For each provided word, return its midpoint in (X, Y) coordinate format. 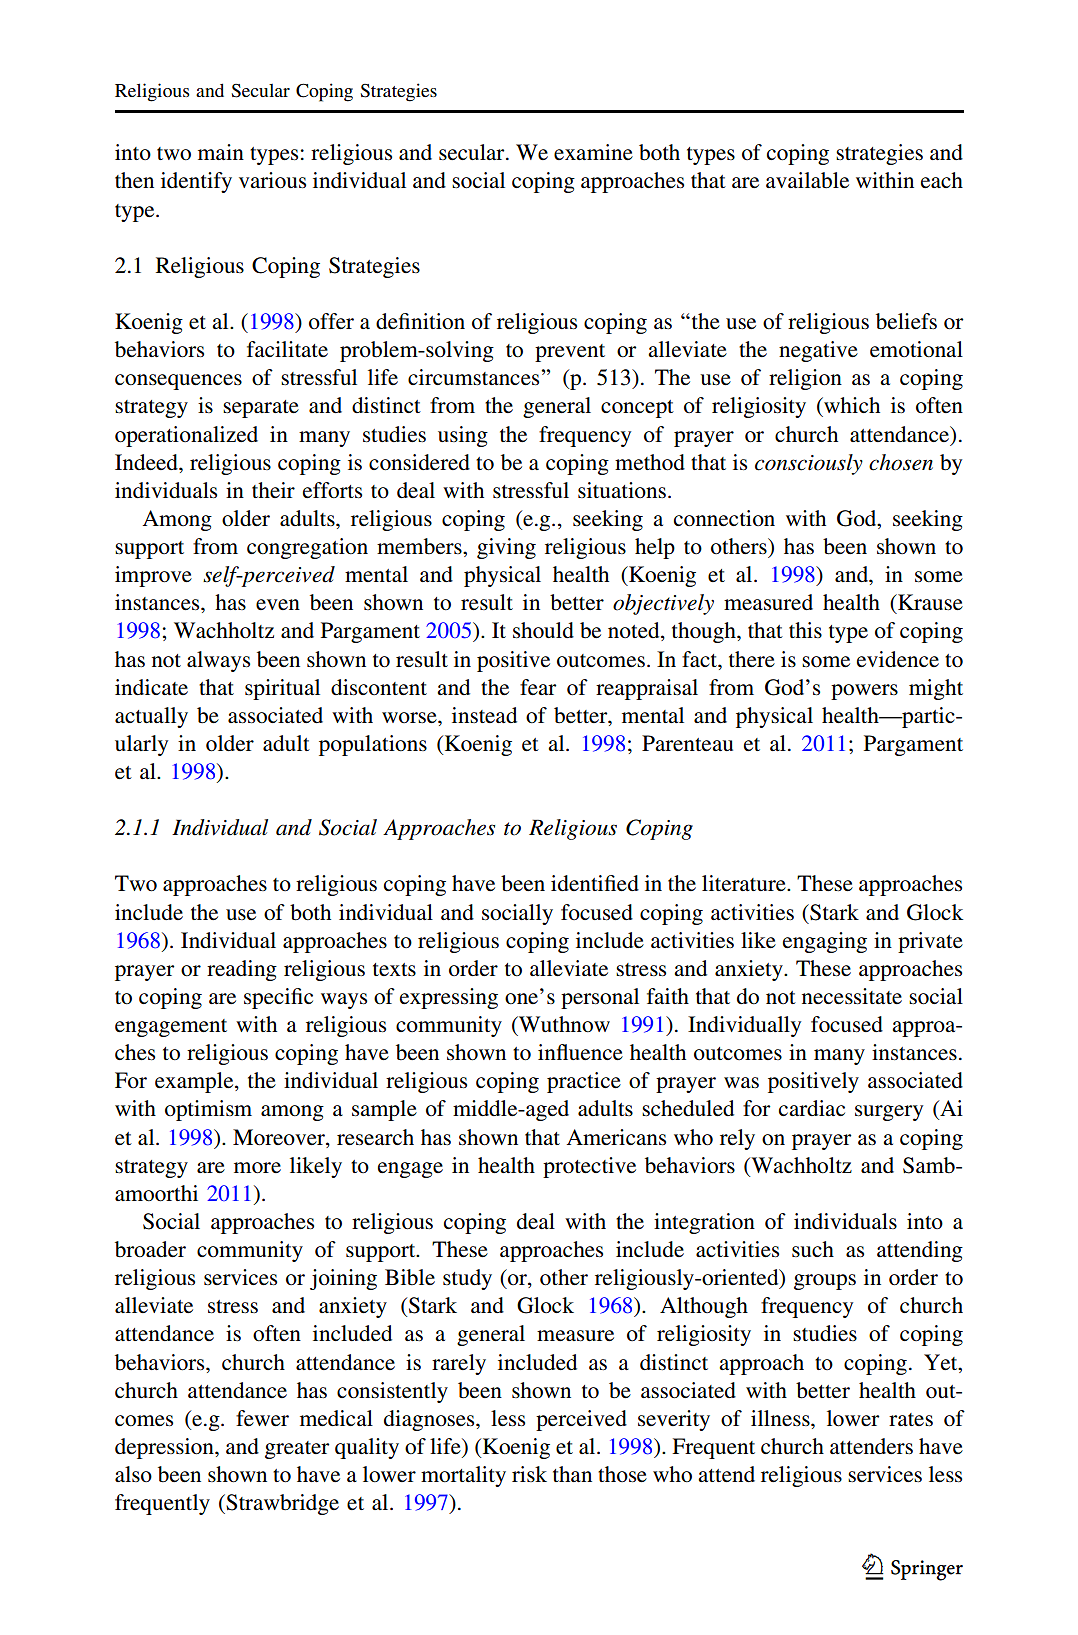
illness (781, 1418)
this (805, 630)
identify (196, 182)
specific (278, 998)
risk (529, 1474)
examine (593, 152)
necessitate (852, 996)
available (807, 180)
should (543, 630)
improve (153, 576)
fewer (262, 1418)
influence (580, 1052)
